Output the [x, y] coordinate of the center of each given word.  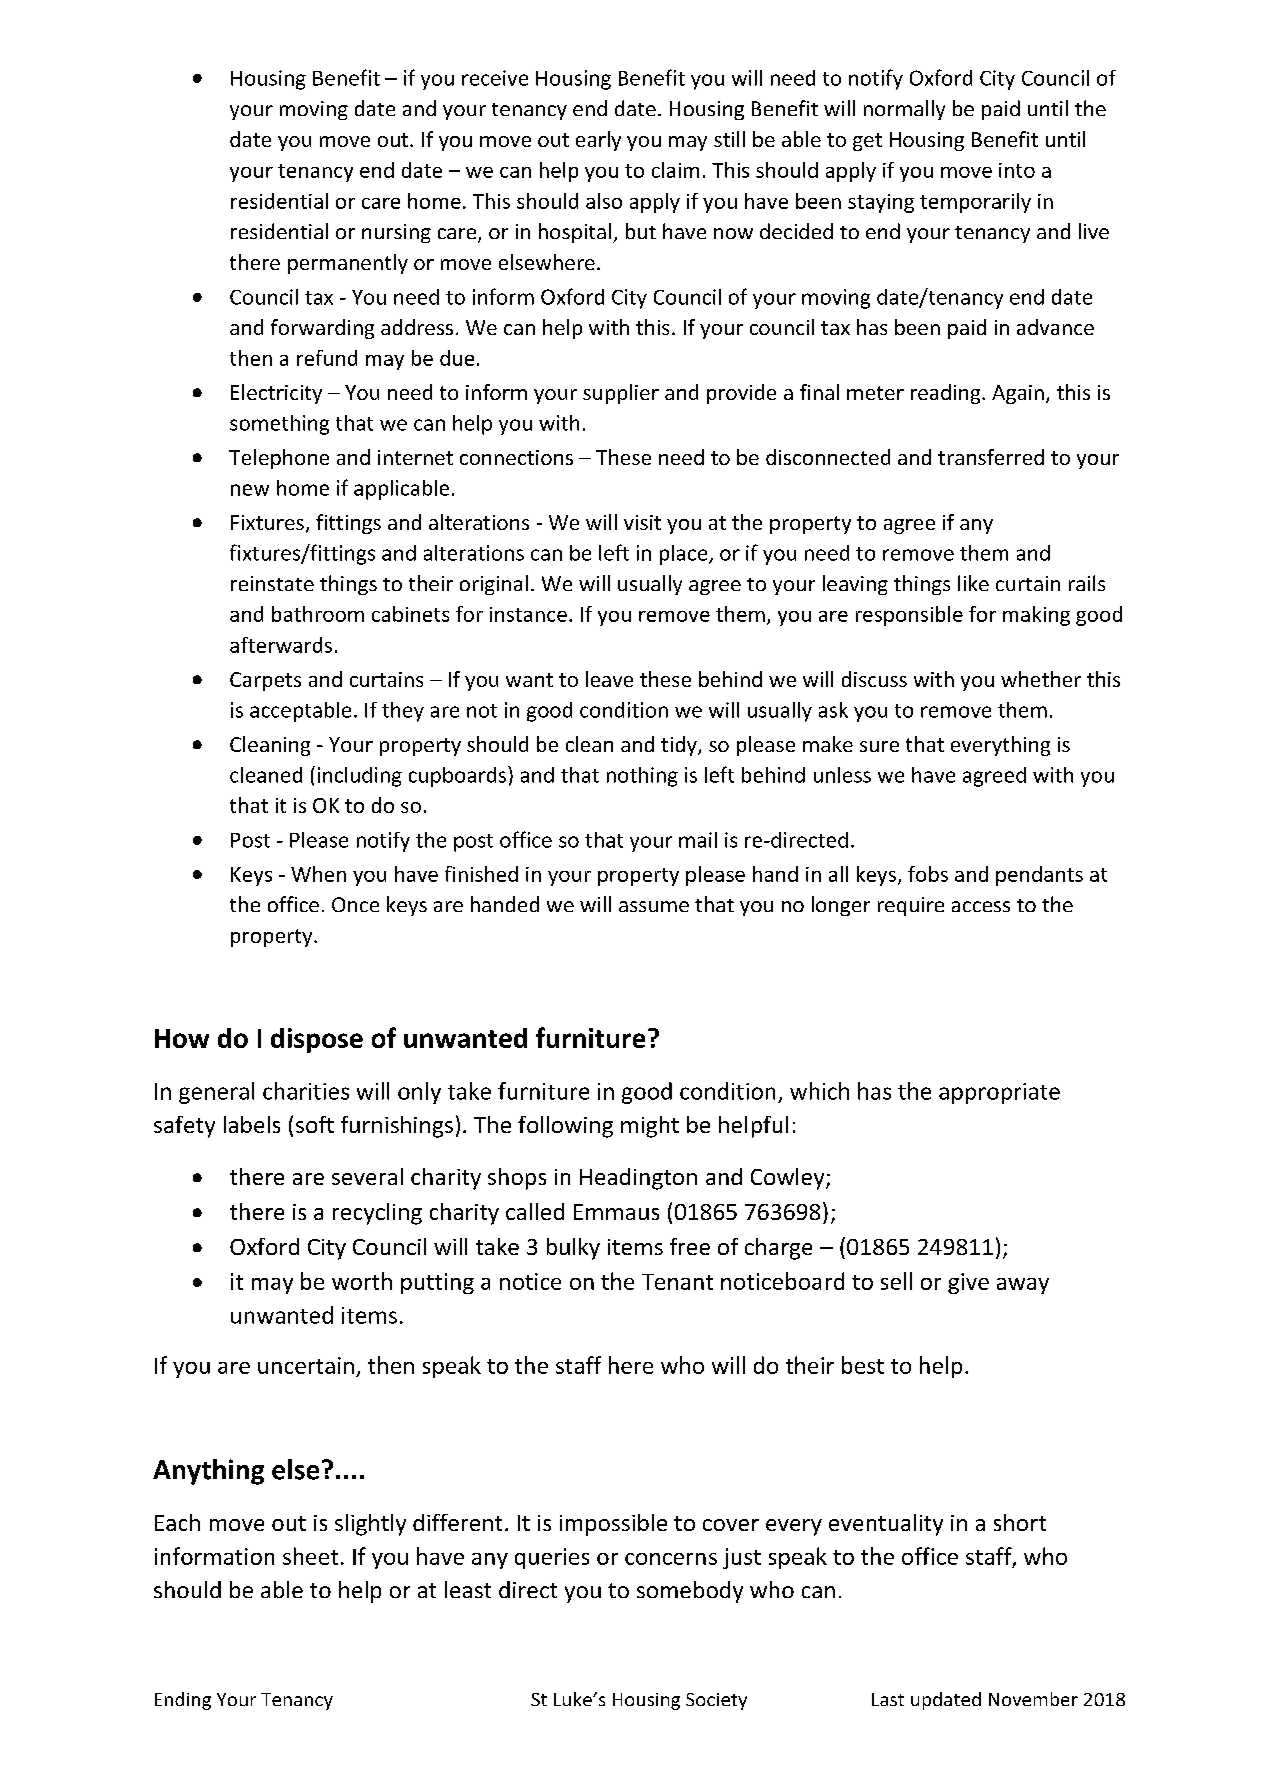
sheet [310, 1556]
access [981, 906]
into [1017, 170]
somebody [690, 1592]
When [318, 874]
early [598, 141]
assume [654, 906]
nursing [396, 233]
